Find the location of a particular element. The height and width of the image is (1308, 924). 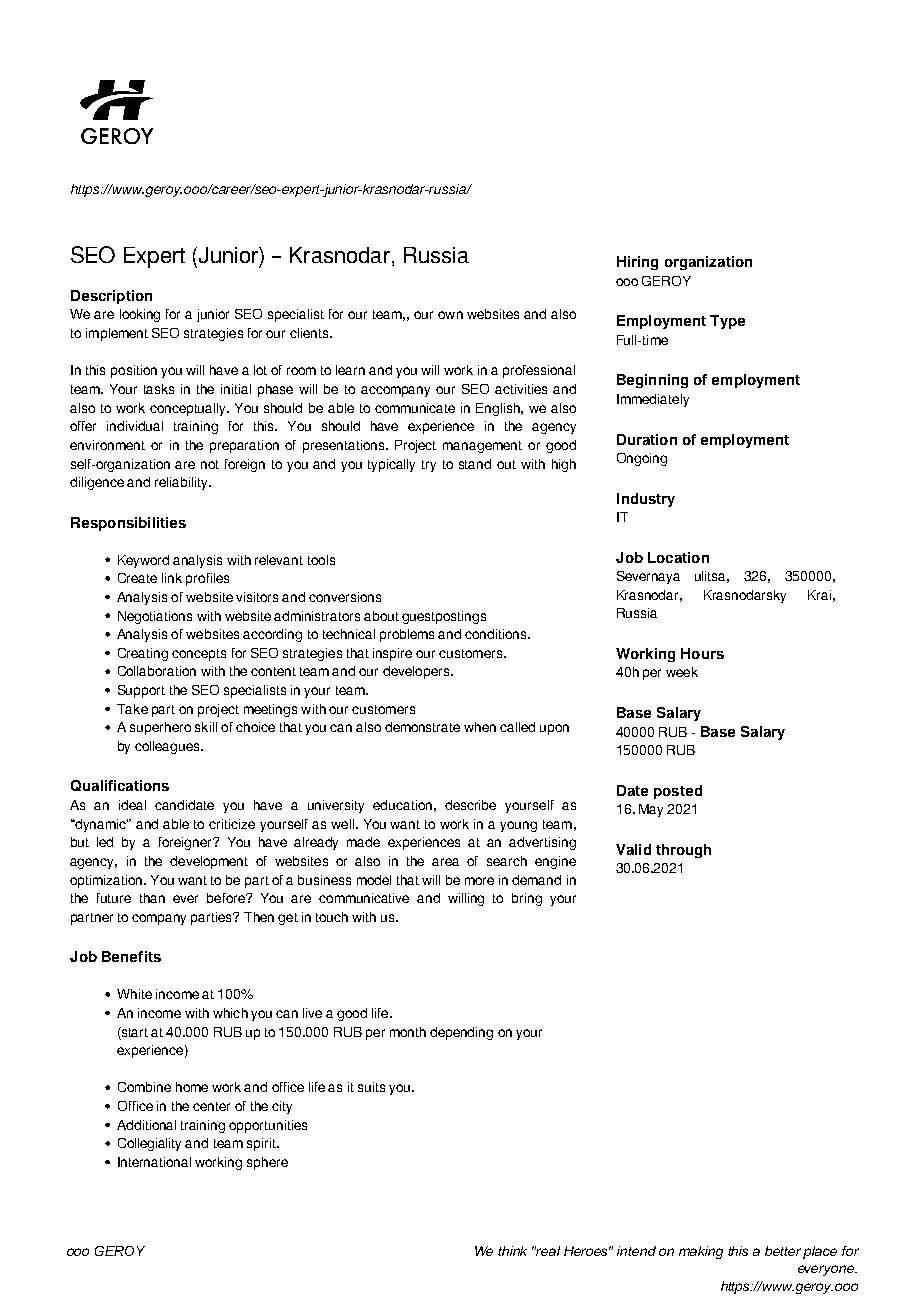

posted is located at coordinates (678, 792).
